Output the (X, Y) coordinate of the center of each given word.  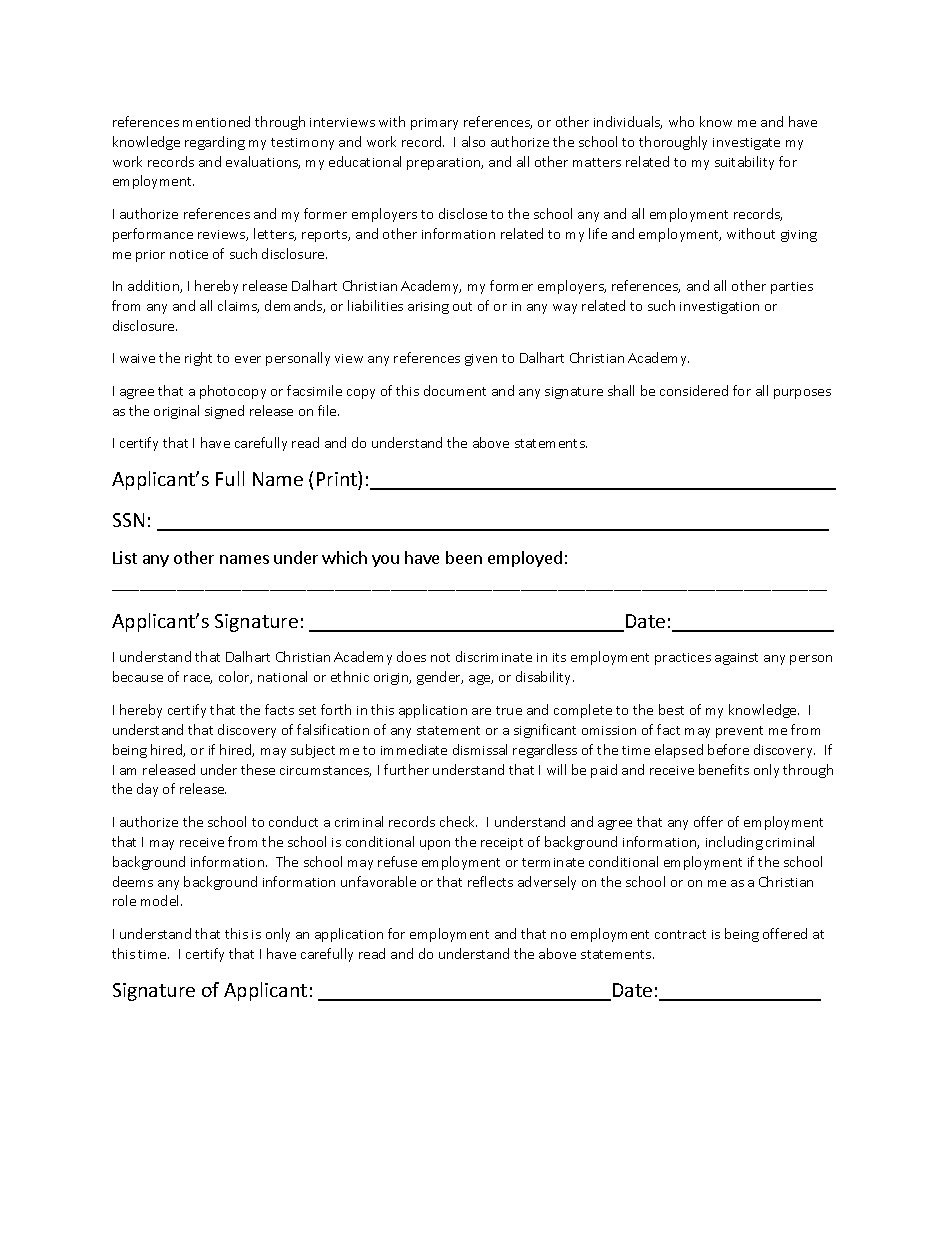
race (198, 679)
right (198, 359)
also (473, 141)
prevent (739, 732)
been (464, 557)
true (509, 710)
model (161, 900)
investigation (719, 308)
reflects (490, 881)
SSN (128, 520)
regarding (215, 143)
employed (525, 559)
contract (680, 934)
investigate (746, 144)
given (481, 360)
